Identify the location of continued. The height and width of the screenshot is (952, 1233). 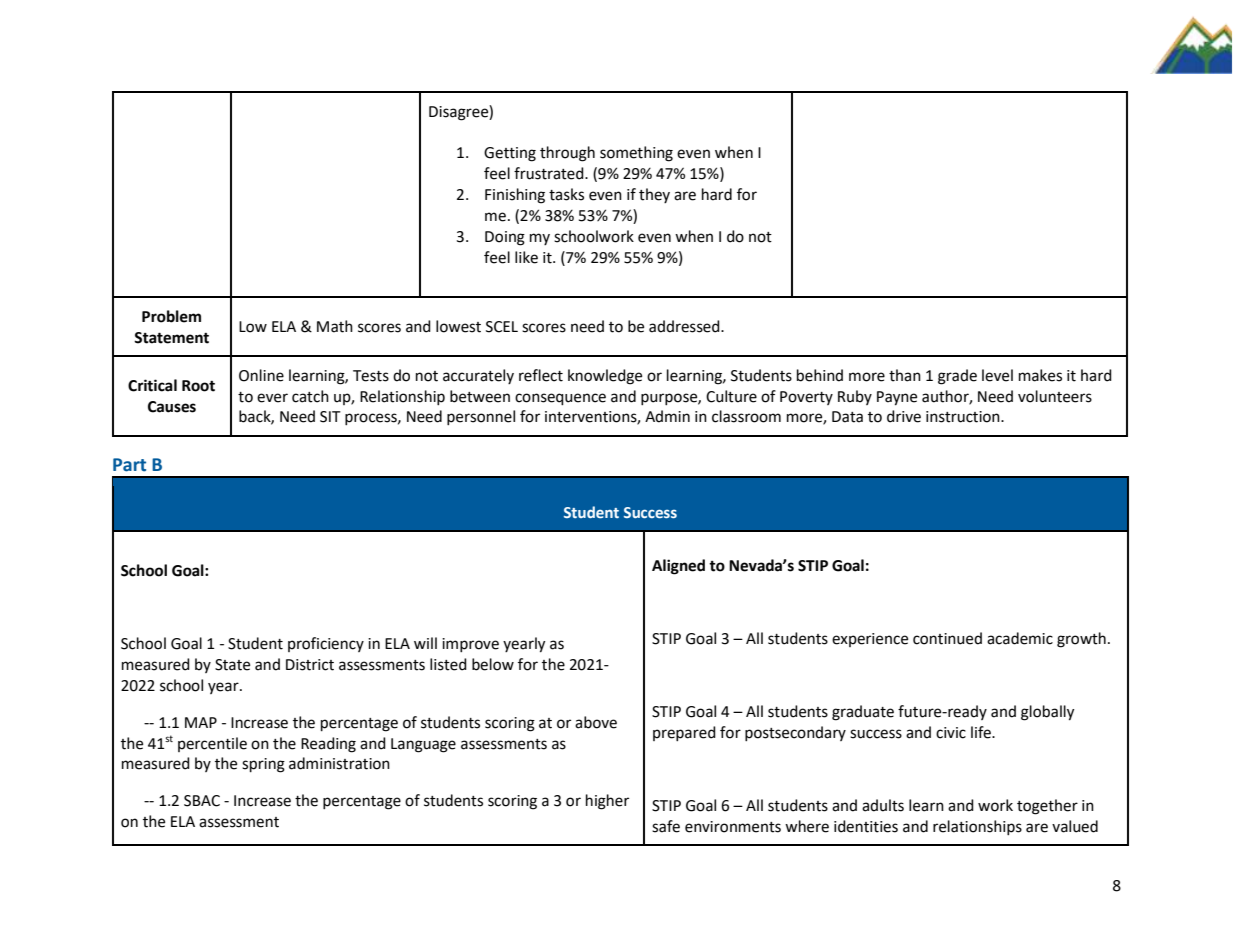
(947, 638).
